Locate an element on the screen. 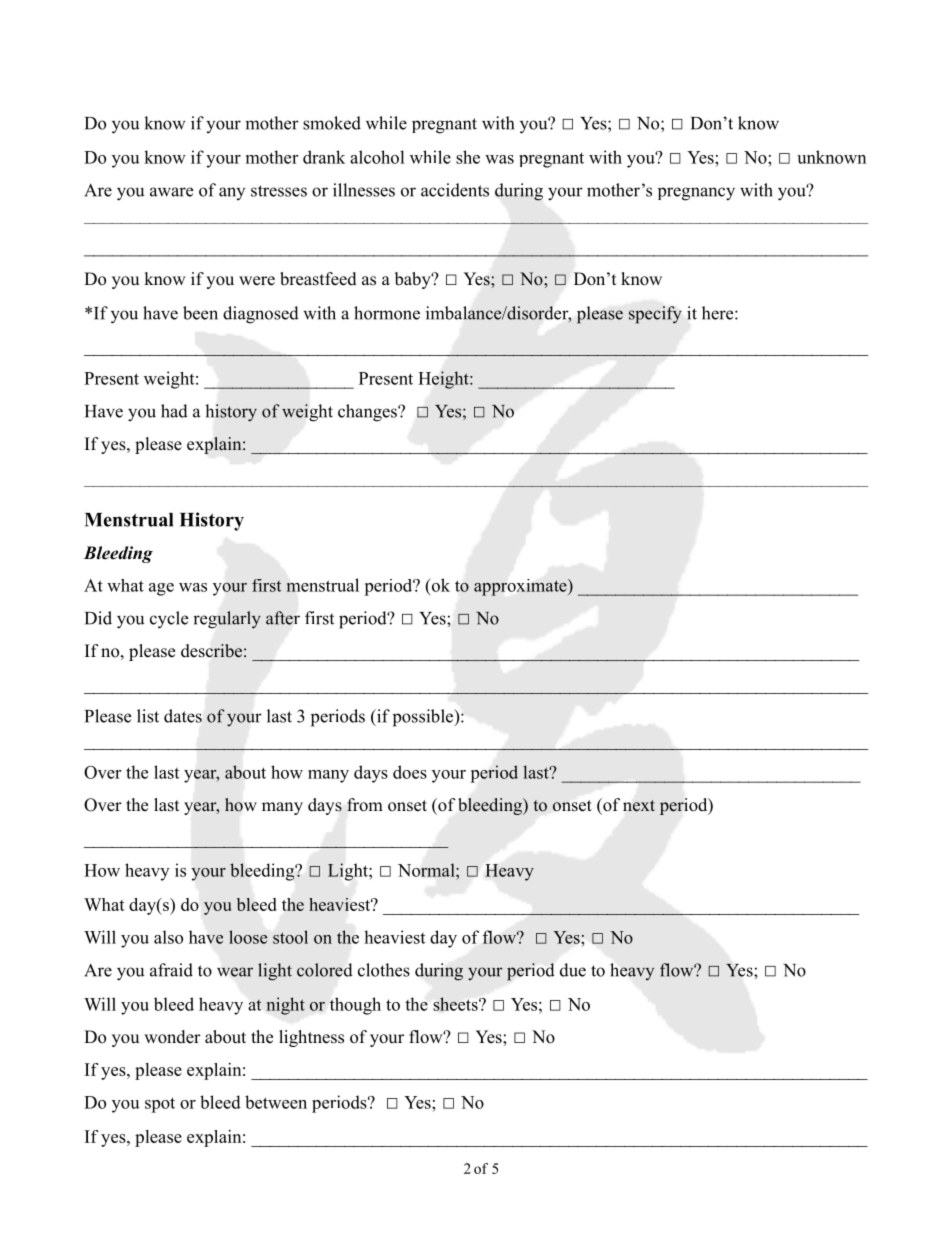 The image size is (952, 1233). spot is located at coordinates (160, 1105).
